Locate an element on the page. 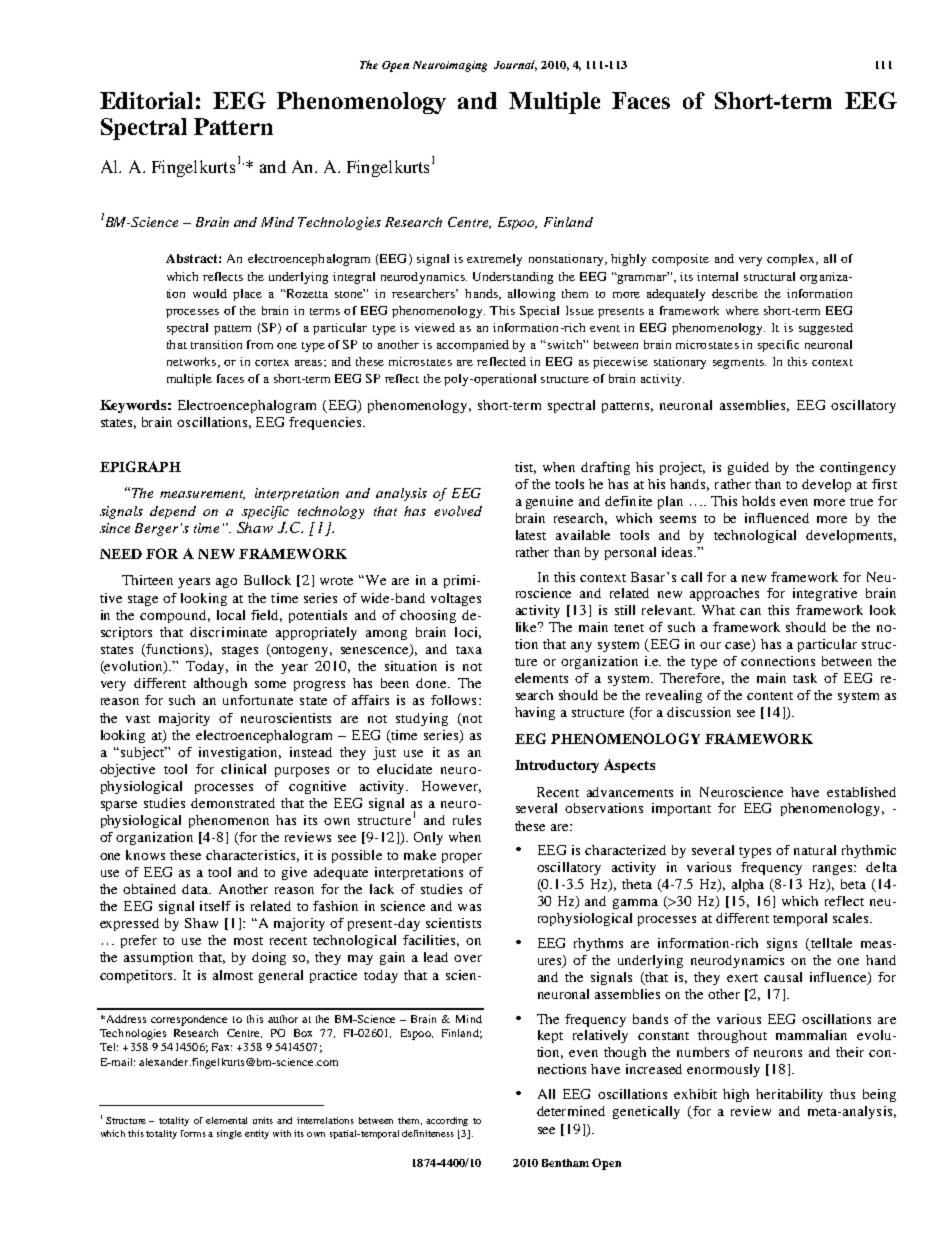  forms is located at coordinates (195, 1133).
